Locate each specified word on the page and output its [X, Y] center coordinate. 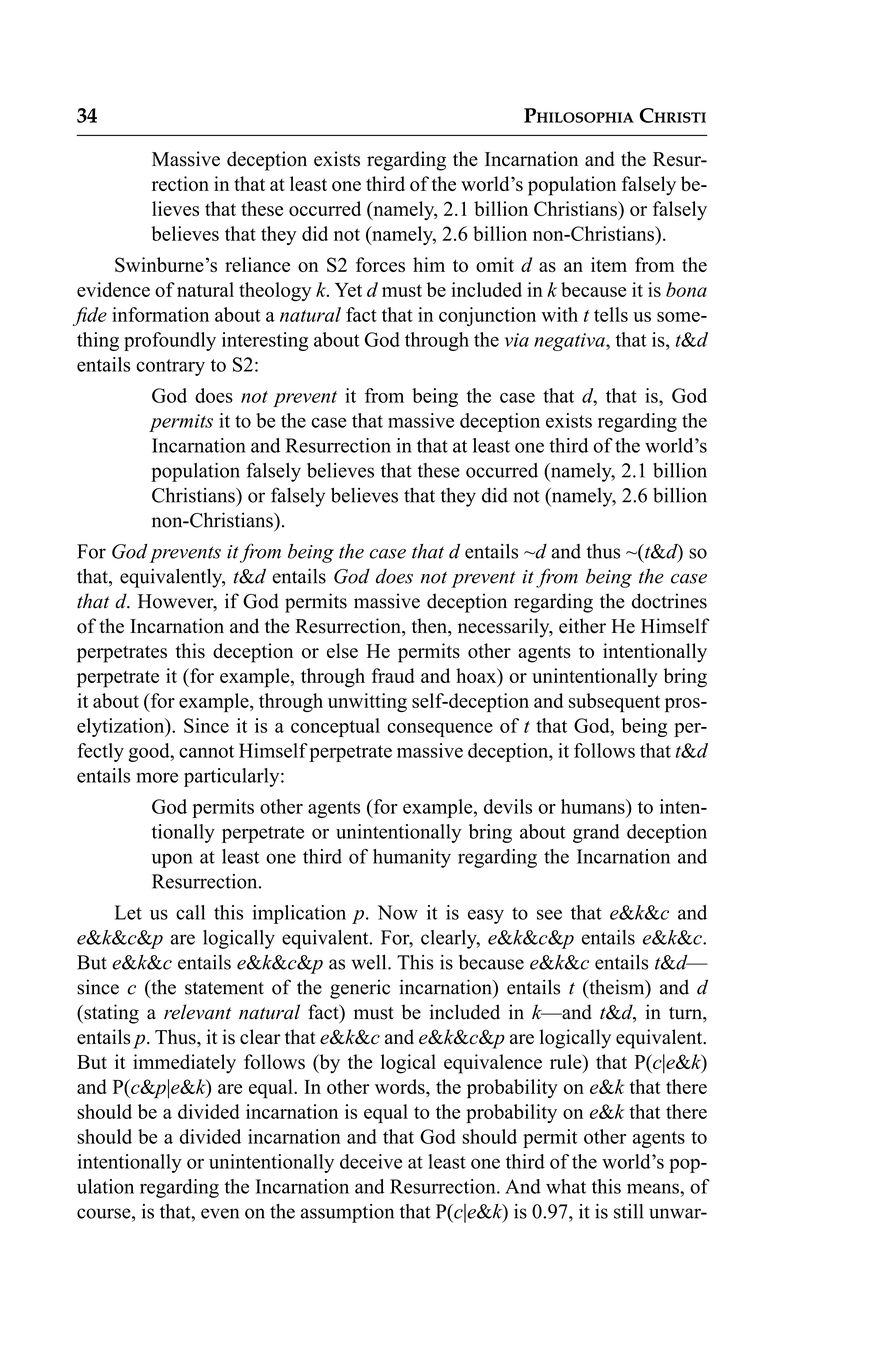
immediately [184, 1064]
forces [380, 264]
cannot [206, 751]
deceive [371, 1161]
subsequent [614, 703]
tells [611, 314]
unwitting [367, 702]
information [160, 314]
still [629, 1211]
